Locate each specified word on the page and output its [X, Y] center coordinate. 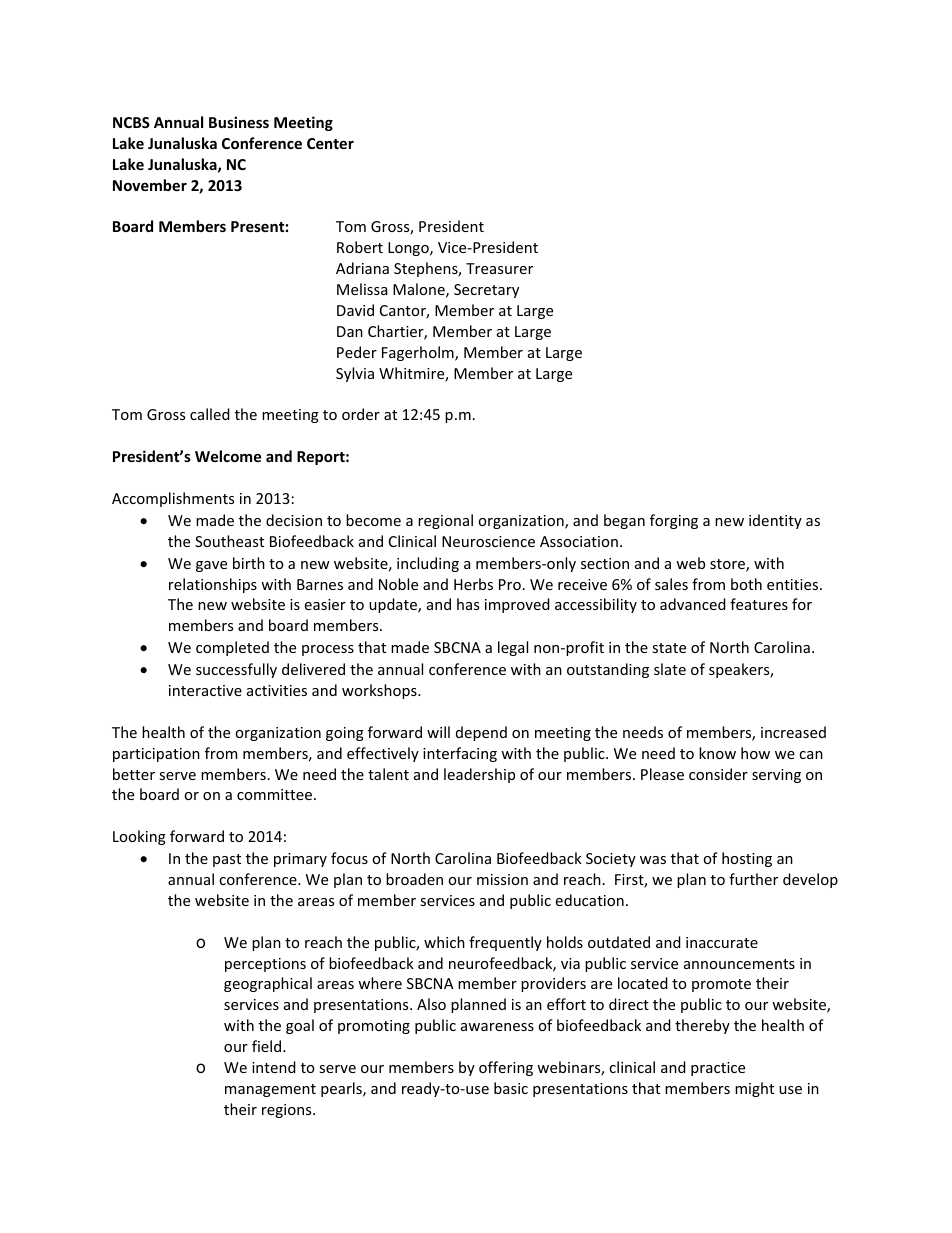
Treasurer [499, 268]
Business [239, 122]
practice [718, 1069]
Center [330, 143]
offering [506, 1068]
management [270, 1090]
